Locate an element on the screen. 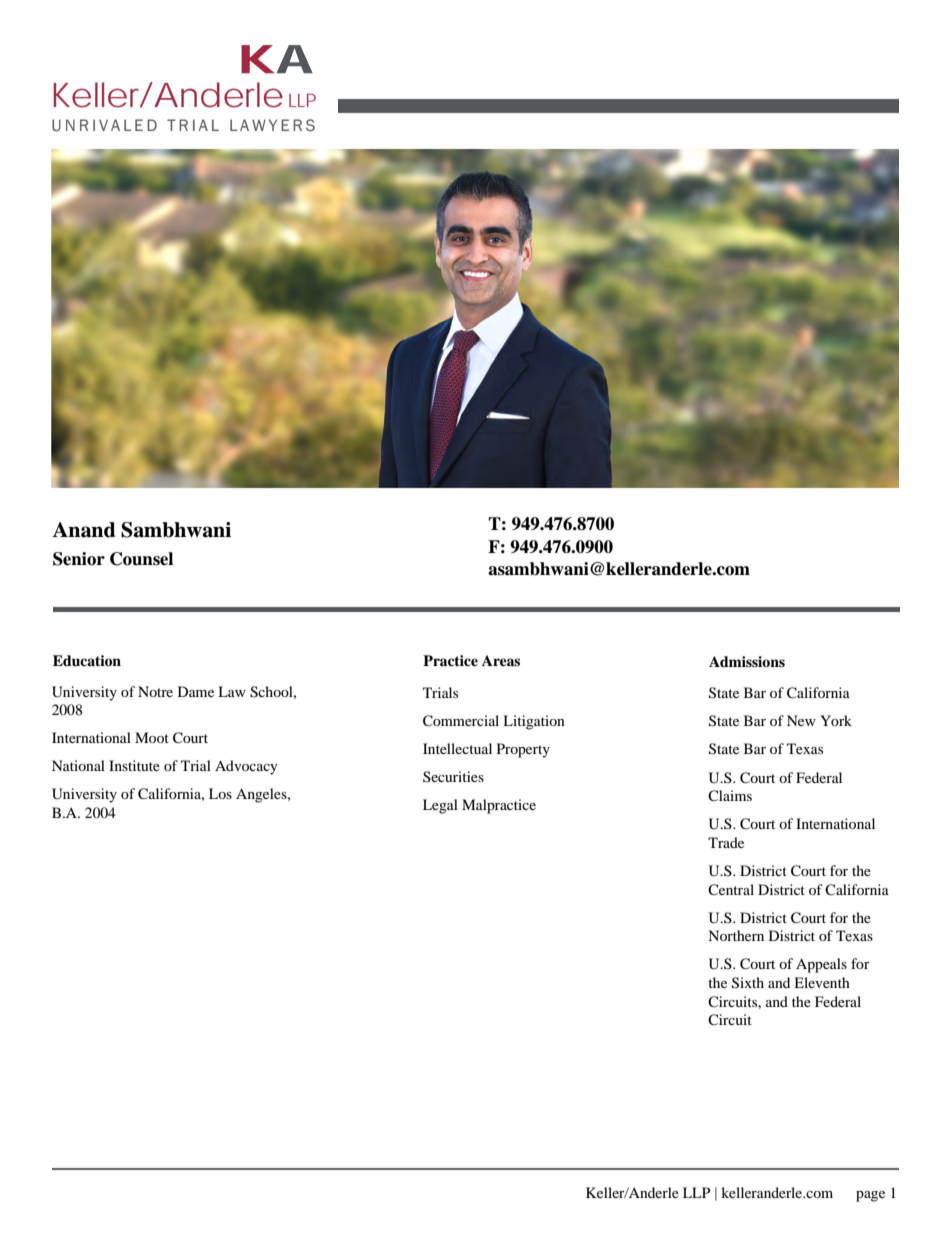 This screenshot has height=1233, width=952. York is located at coordinates (836, 720).
